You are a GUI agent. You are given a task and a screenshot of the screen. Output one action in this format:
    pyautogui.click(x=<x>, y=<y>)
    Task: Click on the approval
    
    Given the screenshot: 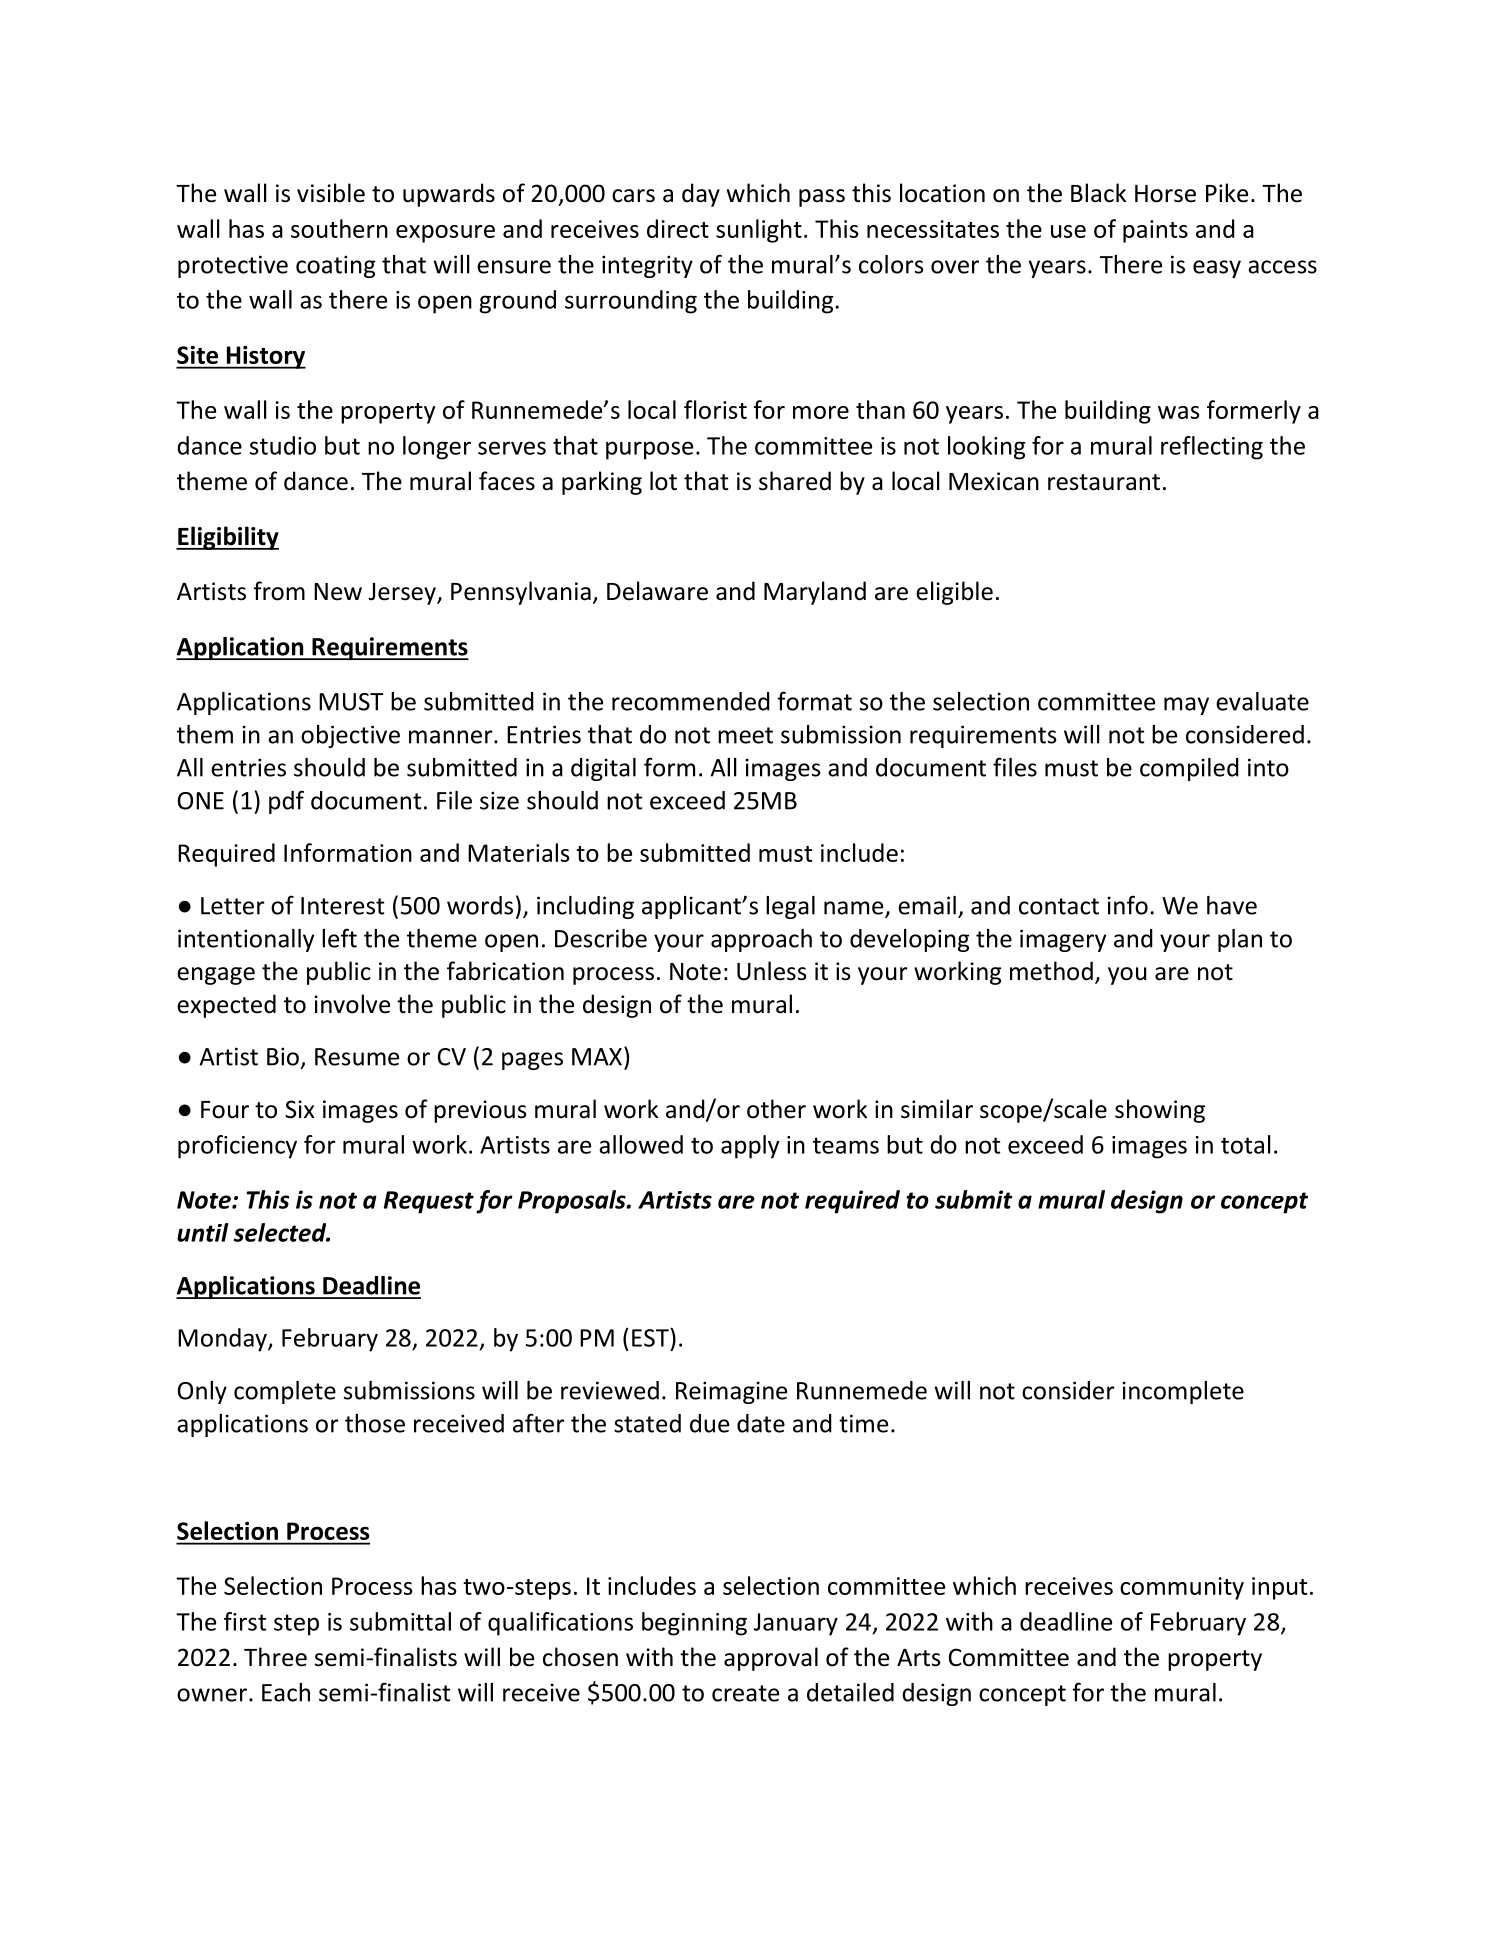 What is the action you would take?
    pyautogui.click(x=771, y=1659)
